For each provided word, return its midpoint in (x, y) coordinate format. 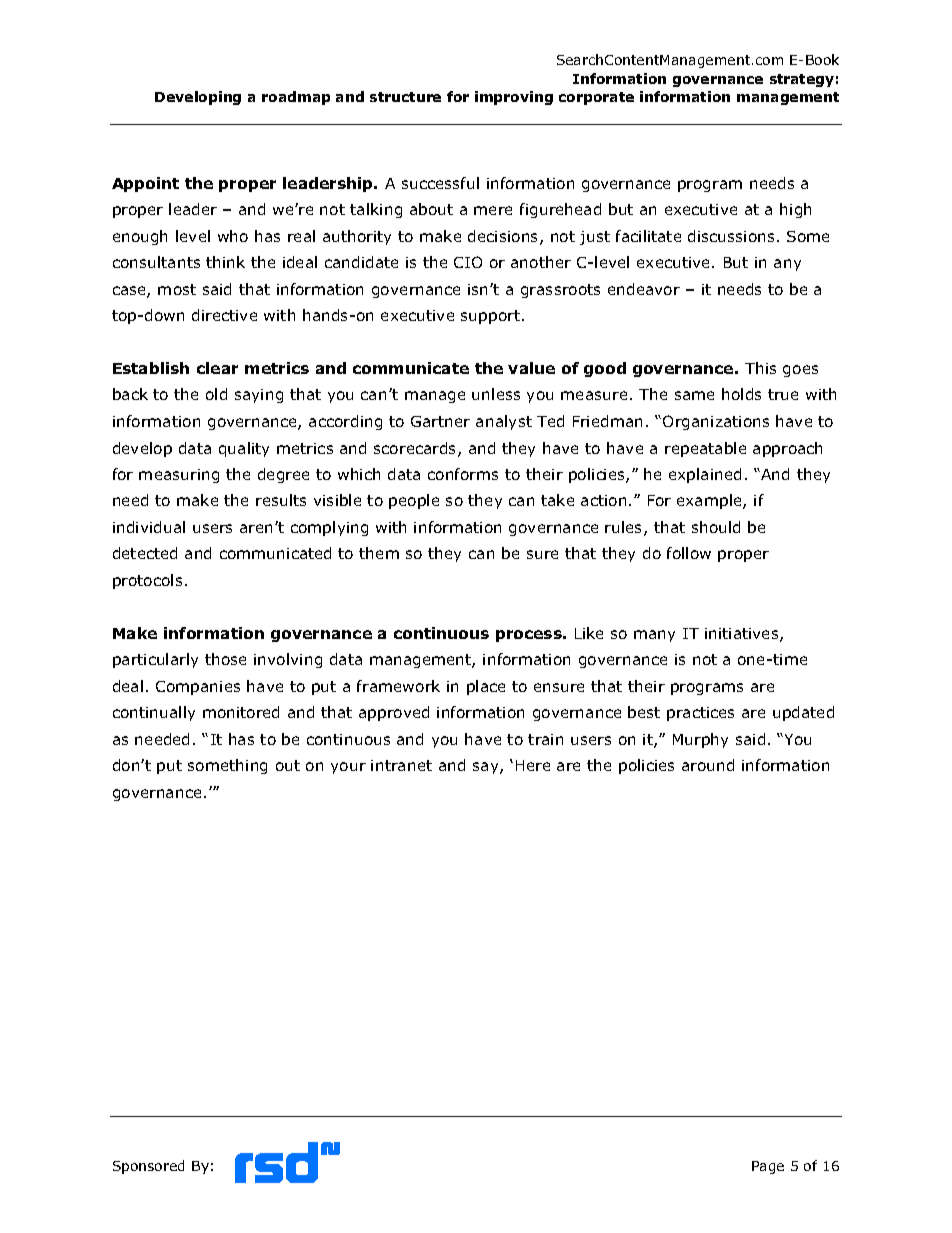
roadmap (296, 98)
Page (768, 1167)
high (795, 210)
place (486, 687)
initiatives (743, 635)
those (225, 659)
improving (514, 98)
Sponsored (148, 1167)
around (708, 765)
